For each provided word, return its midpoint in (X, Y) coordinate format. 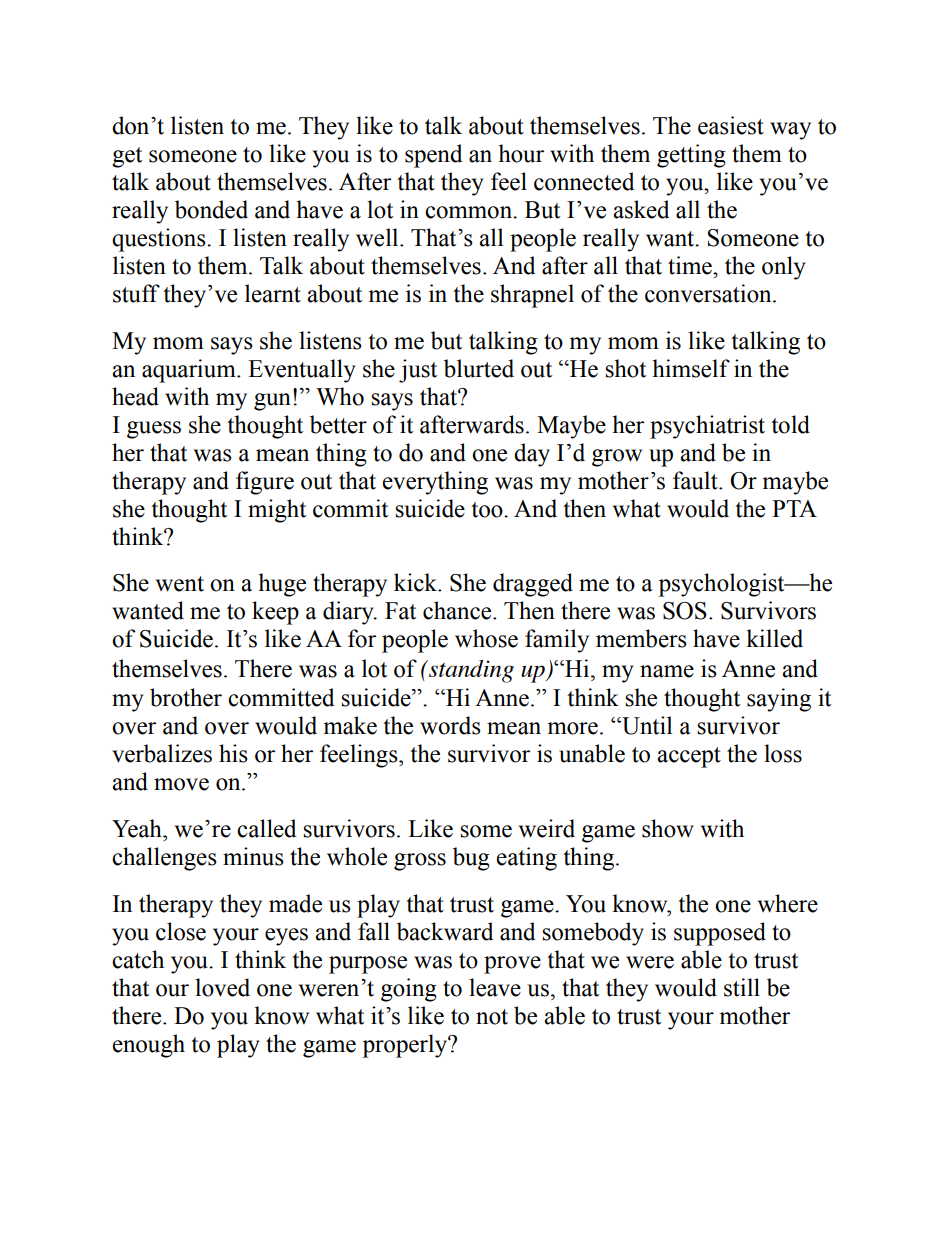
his (233, 753)
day (532, 455)
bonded (211, 209)
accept (689, 757)
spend (433, 156)
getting (691, 156)
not (492, 1017)
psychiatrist (707, 427)
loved (222, 987)
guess (154, 430)
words (450, 725)
